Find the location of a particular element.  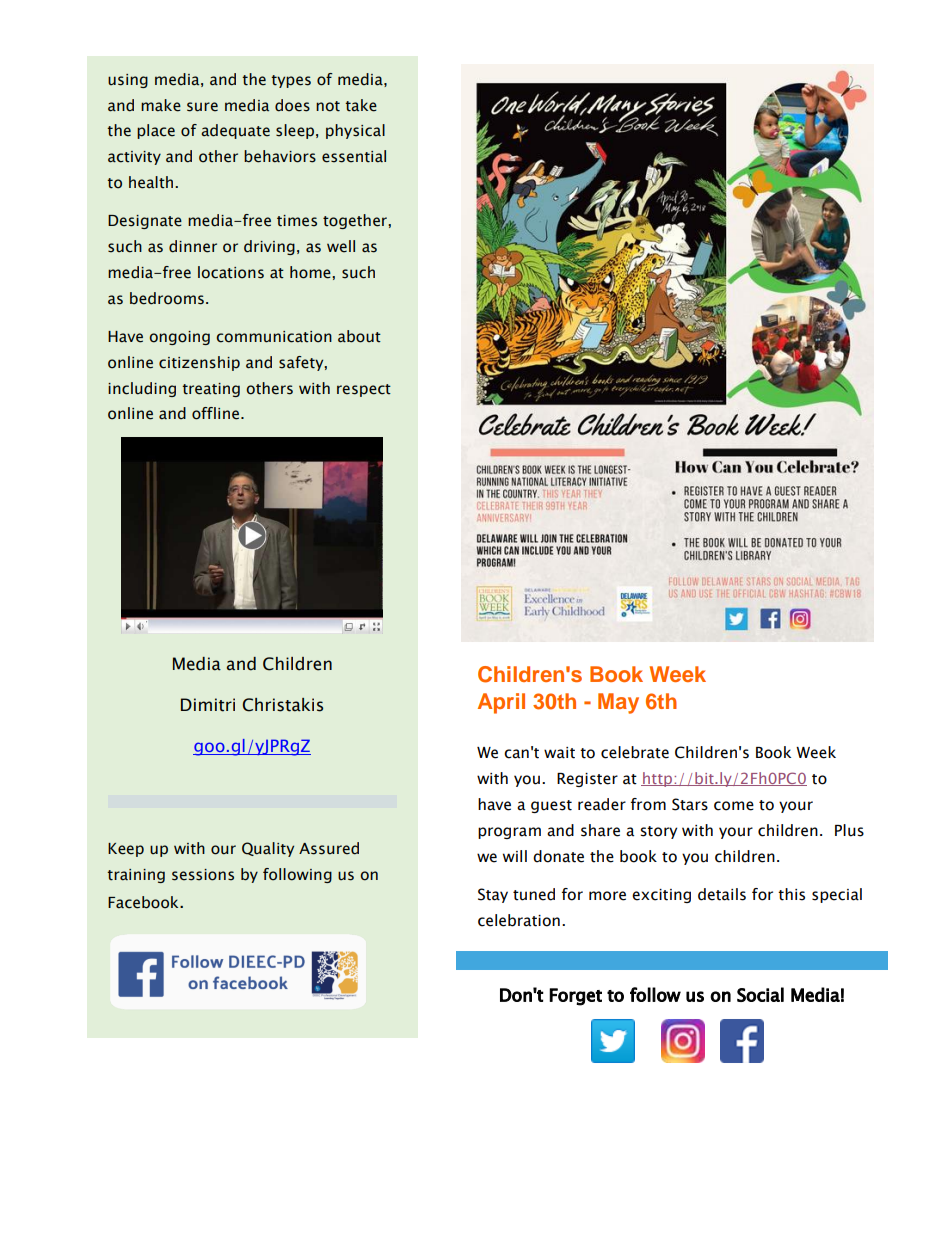

April is located at coordinates (501, 703).
